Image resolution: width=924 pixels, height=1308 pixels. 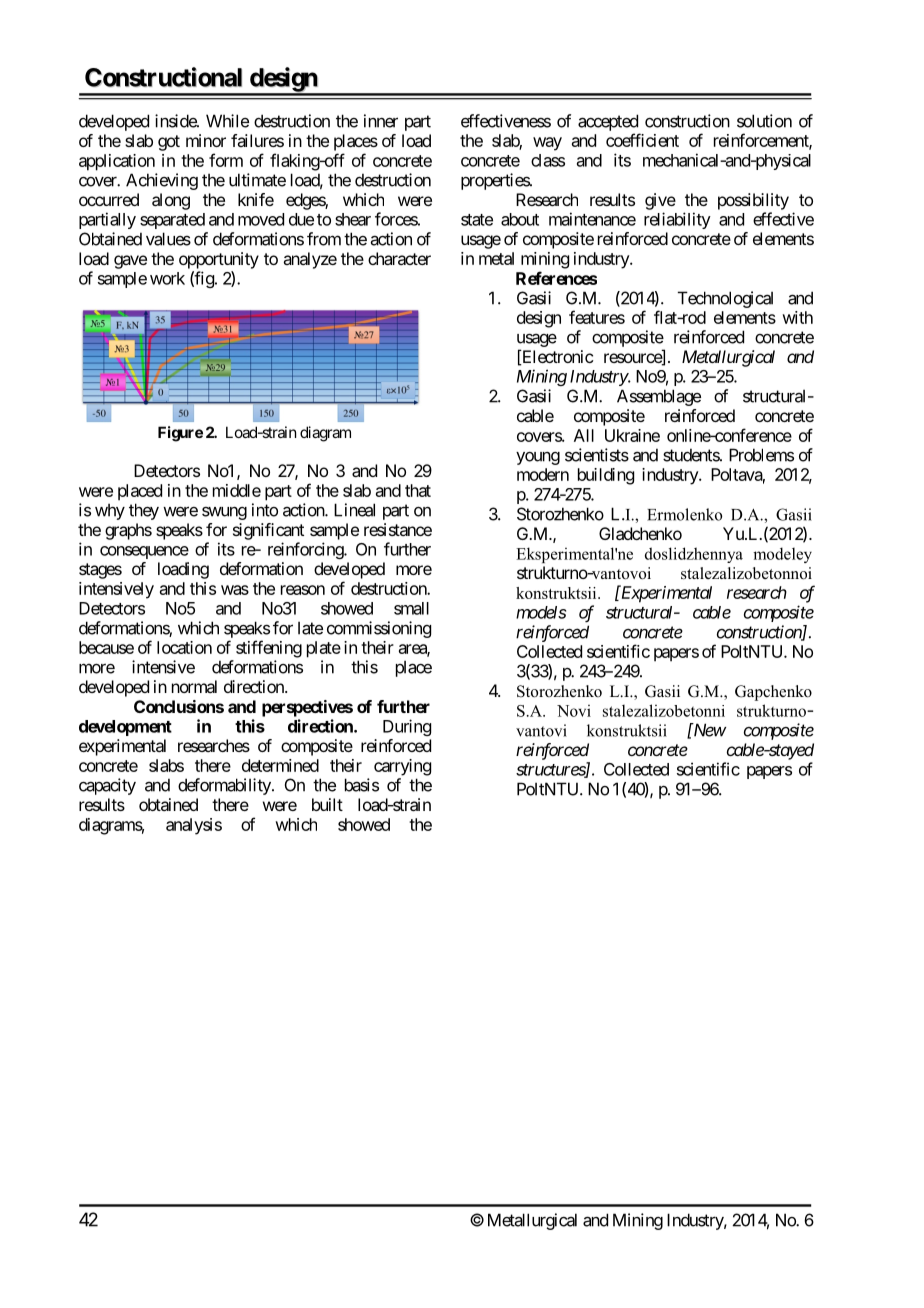 What do you see at coordinates (107, 786) in the document?
I see `capacity` at bounding box center [107, 786].
